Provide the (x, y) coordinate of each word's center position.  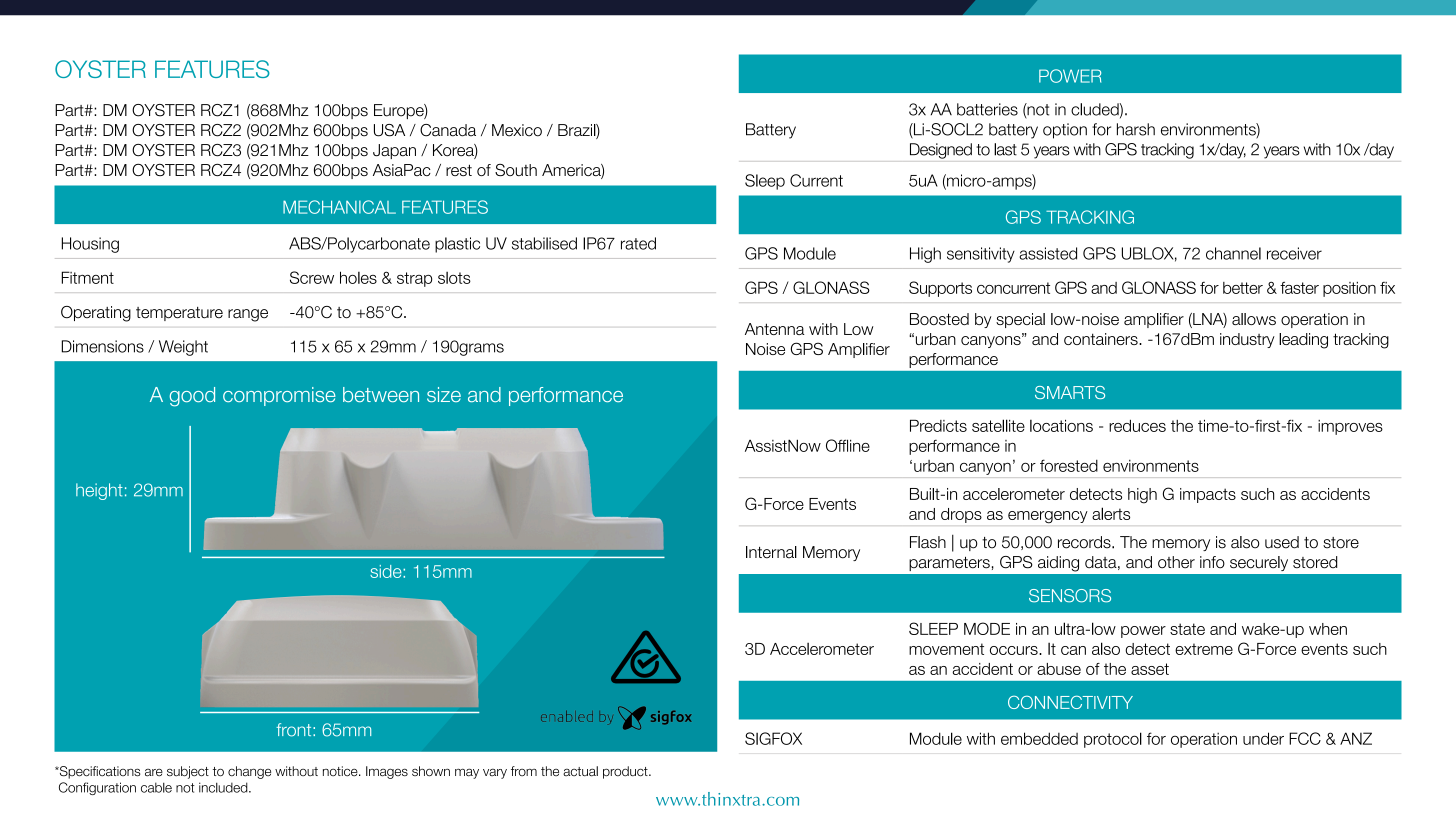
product (626, 772)
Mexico (517, 130)
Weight (183, 348)
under (1263, 738)
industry (1247, 340)
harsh (1136, 129)
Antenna (775, 329)
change (249, 772)
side (387, 571)
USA (389, 130)
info (1212, 562)
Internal (771, 552)
